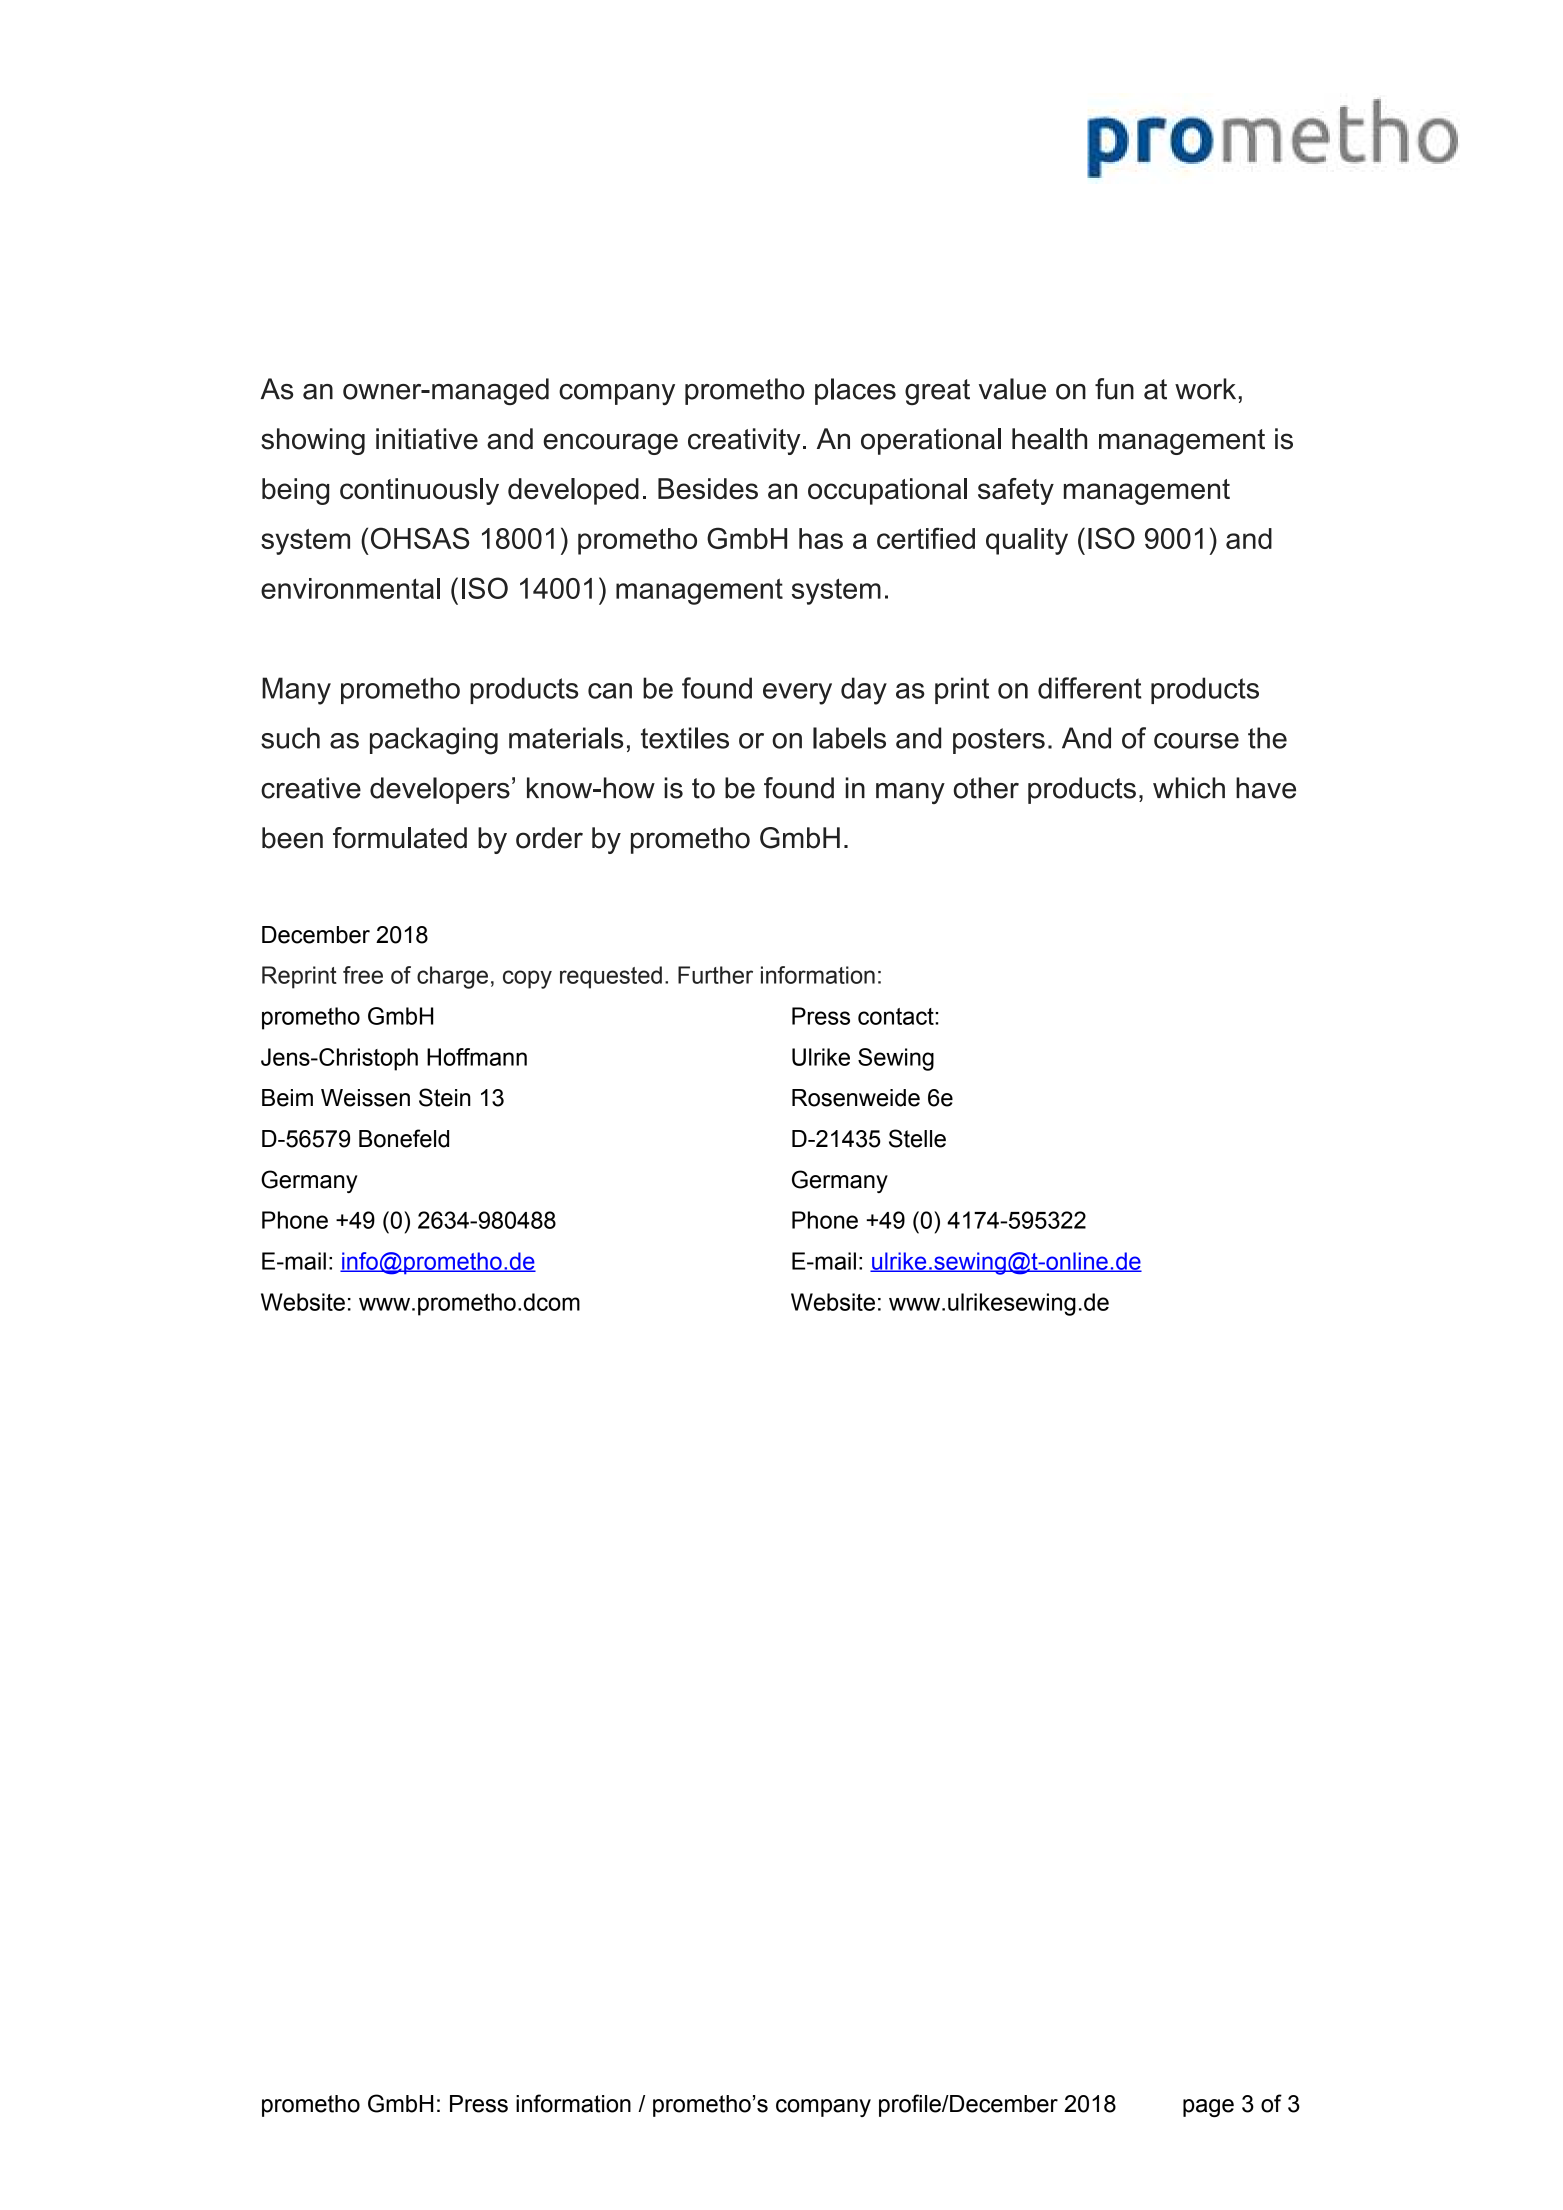 The image size is (1563, 2210). What do you see at coordinates (445, 1097) in the screenshot?
I see `Stein` at bounding box center [445, 1097].
